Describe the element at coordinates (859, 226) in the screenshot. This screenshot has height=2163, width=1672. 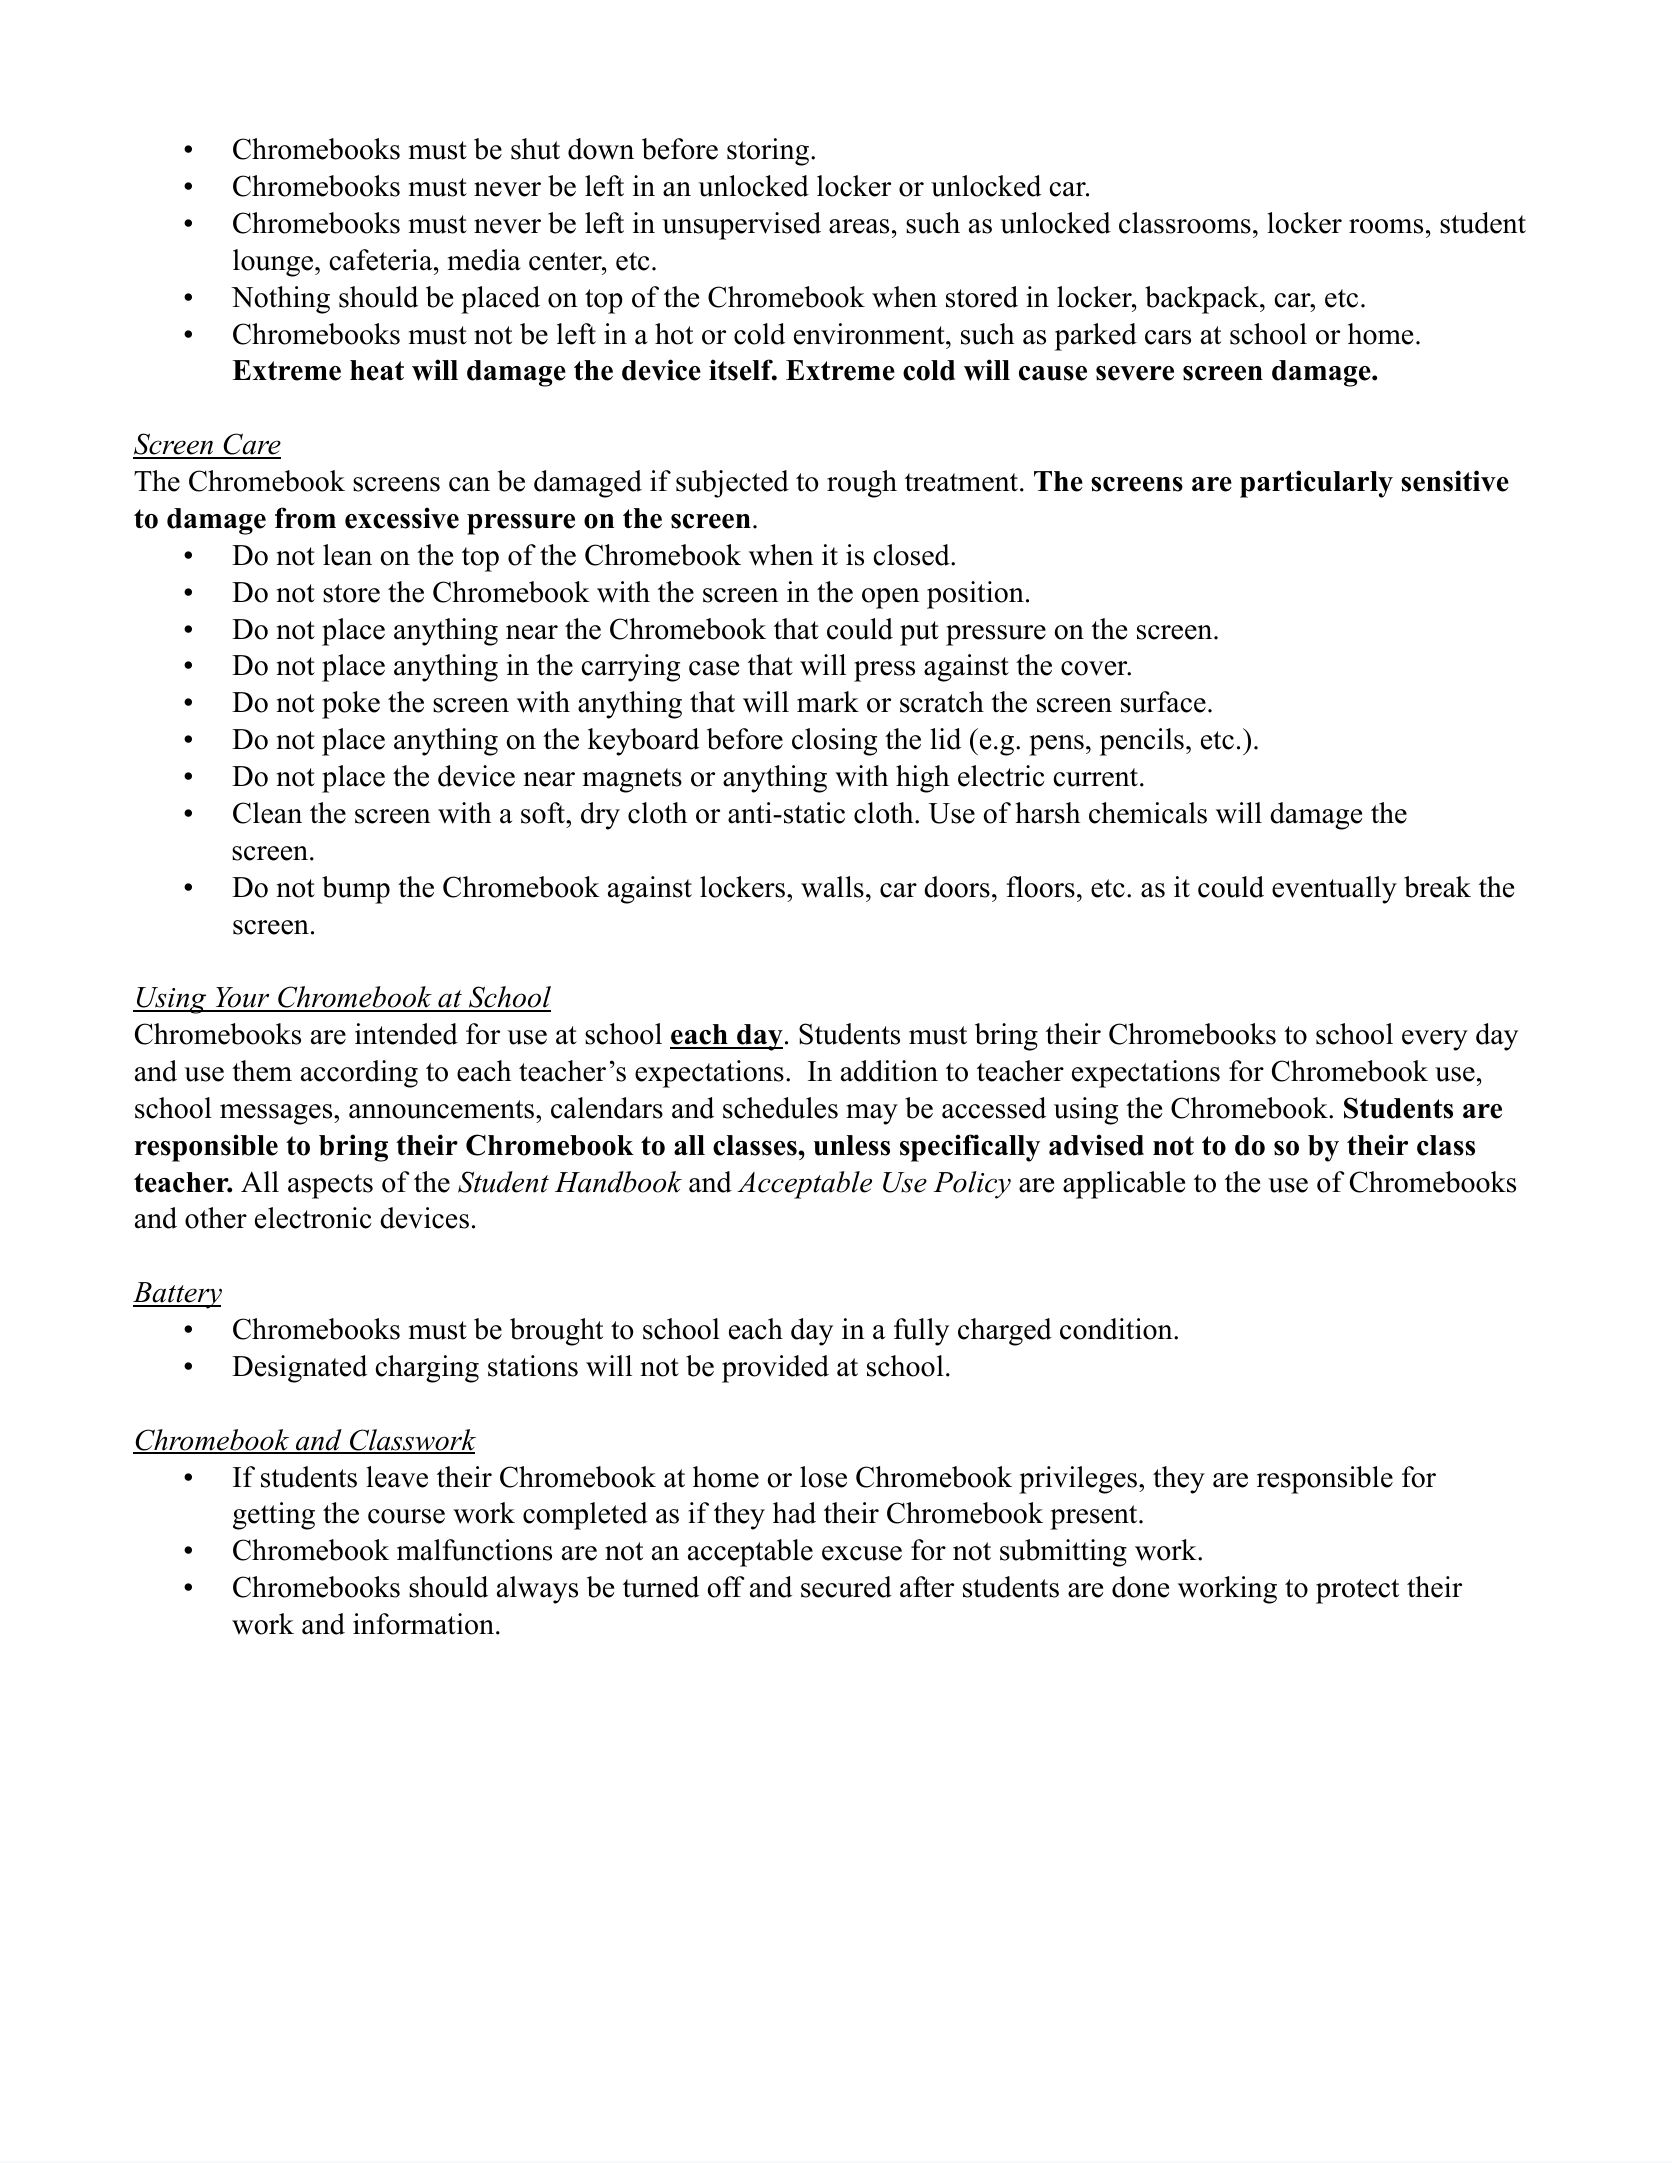
I see `areas` at that location.
